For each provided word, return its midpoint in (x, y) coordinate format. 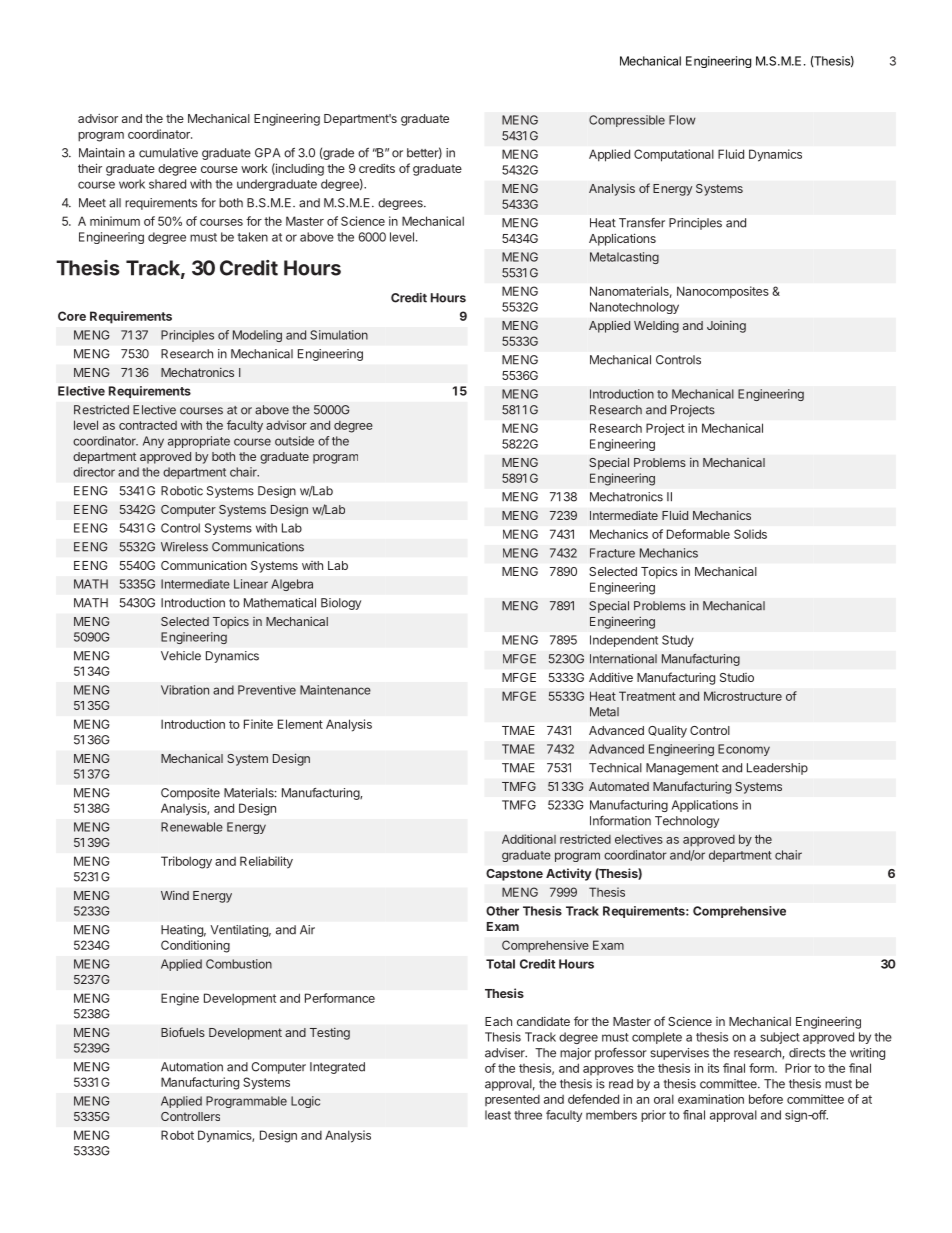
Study (678, 641)
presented (512, 1100)
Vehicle (181, 656)
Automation (192, 1067)
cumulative (168, 153)
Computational (674, 155)
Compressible (627, 121)
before (766, 1099)
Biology (341, 604)
